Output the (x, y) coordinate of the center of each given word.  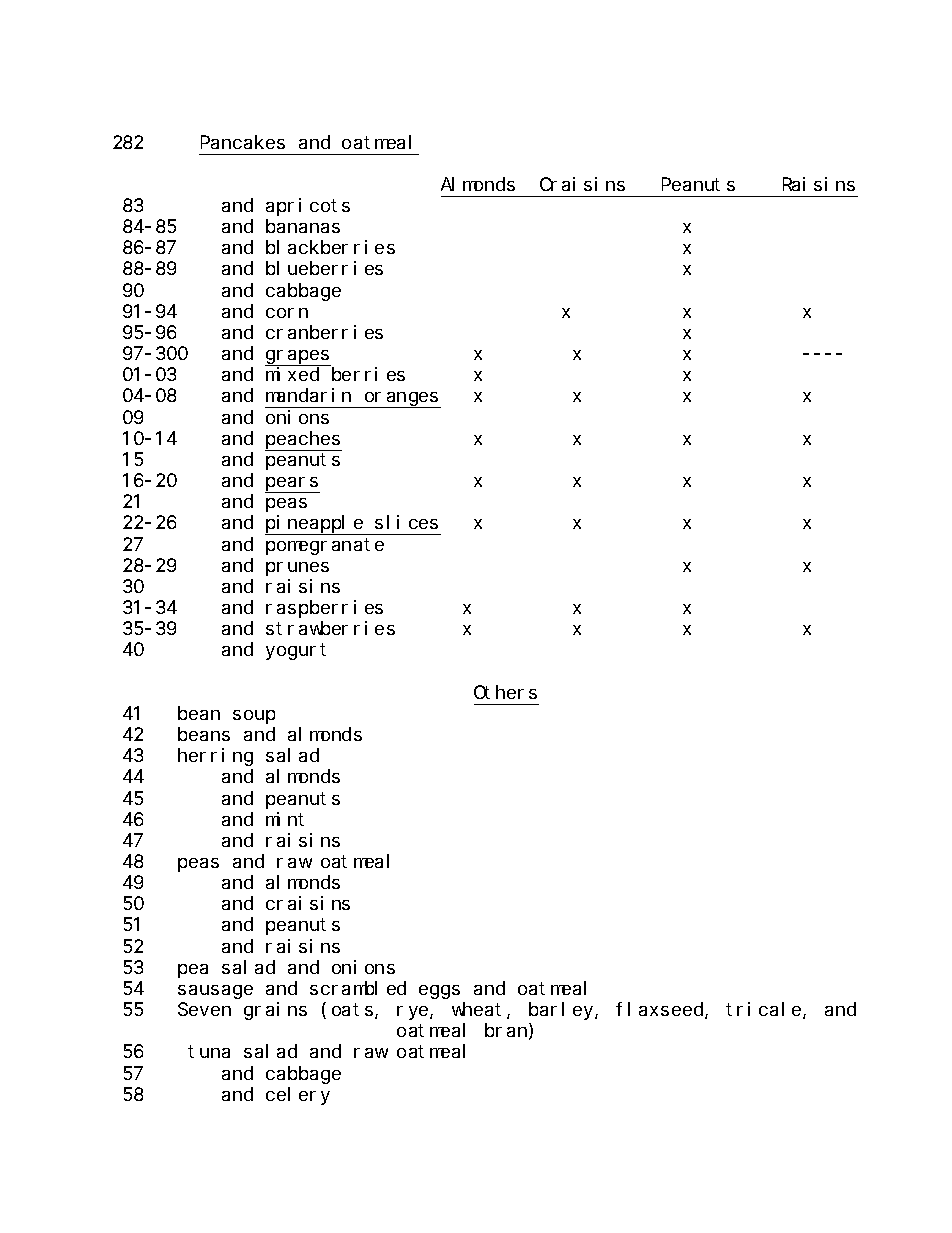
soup (254, 717)
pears (292, 485)
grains (275, 1011)
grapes (298, 358)
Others (505, 692)
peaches (303, 441)
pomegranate (325, 546)
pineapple (315, 525)
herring (215, 757)
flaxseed (661, 1010)
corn (287, 313)
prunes (297, 569)
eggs (439, 992)
